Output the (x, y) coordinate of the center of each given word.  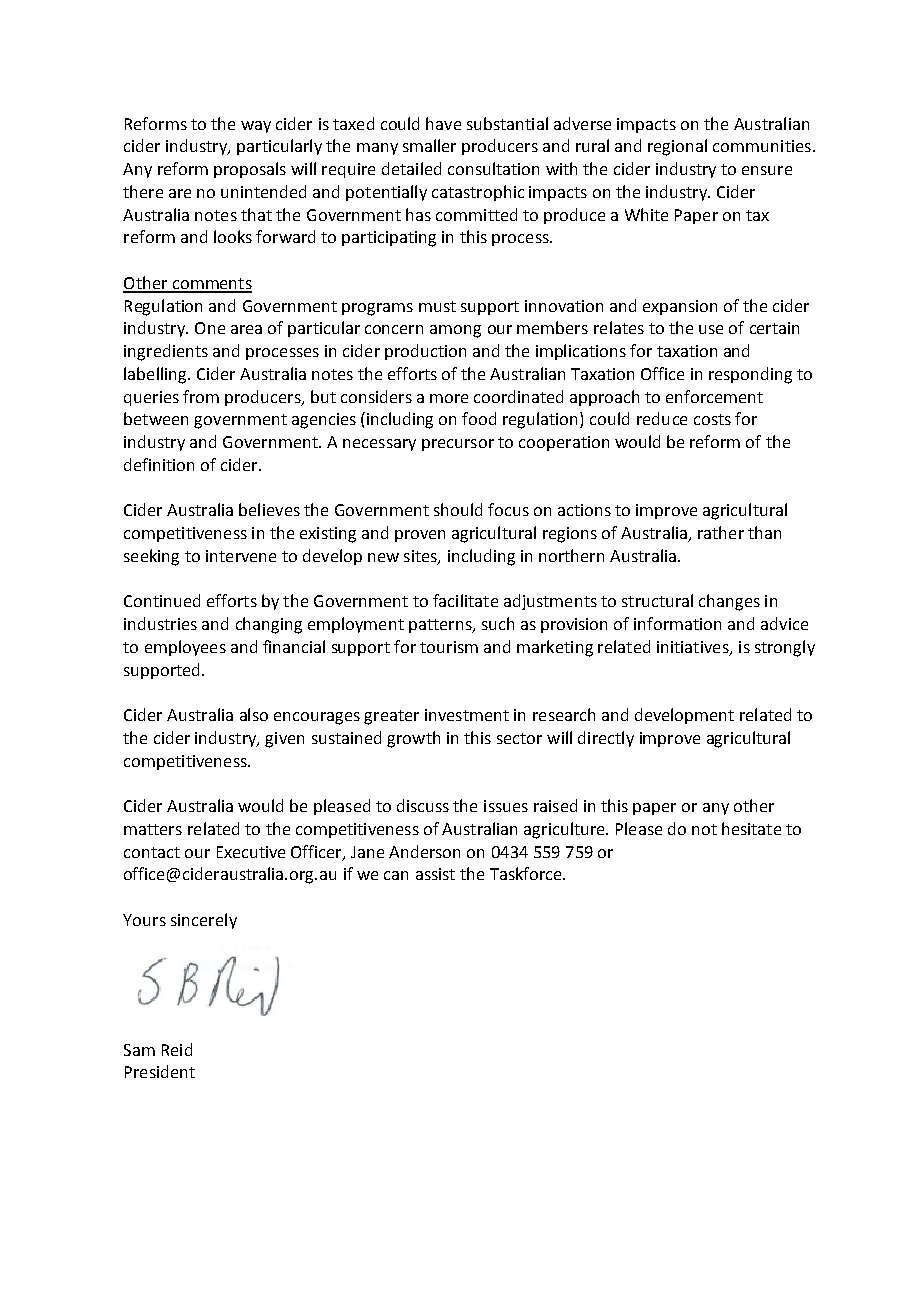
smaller (429, 145)
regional (677, 147)
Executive (251, 852)
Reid (177, 1049)
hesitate (751, 828)
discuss (423, 805)
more (449, 398)
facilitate (465, 600)
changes (729, 602)
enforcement (714, 396)
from (201, 396)
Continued (162, 600)
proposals (250, 170)
